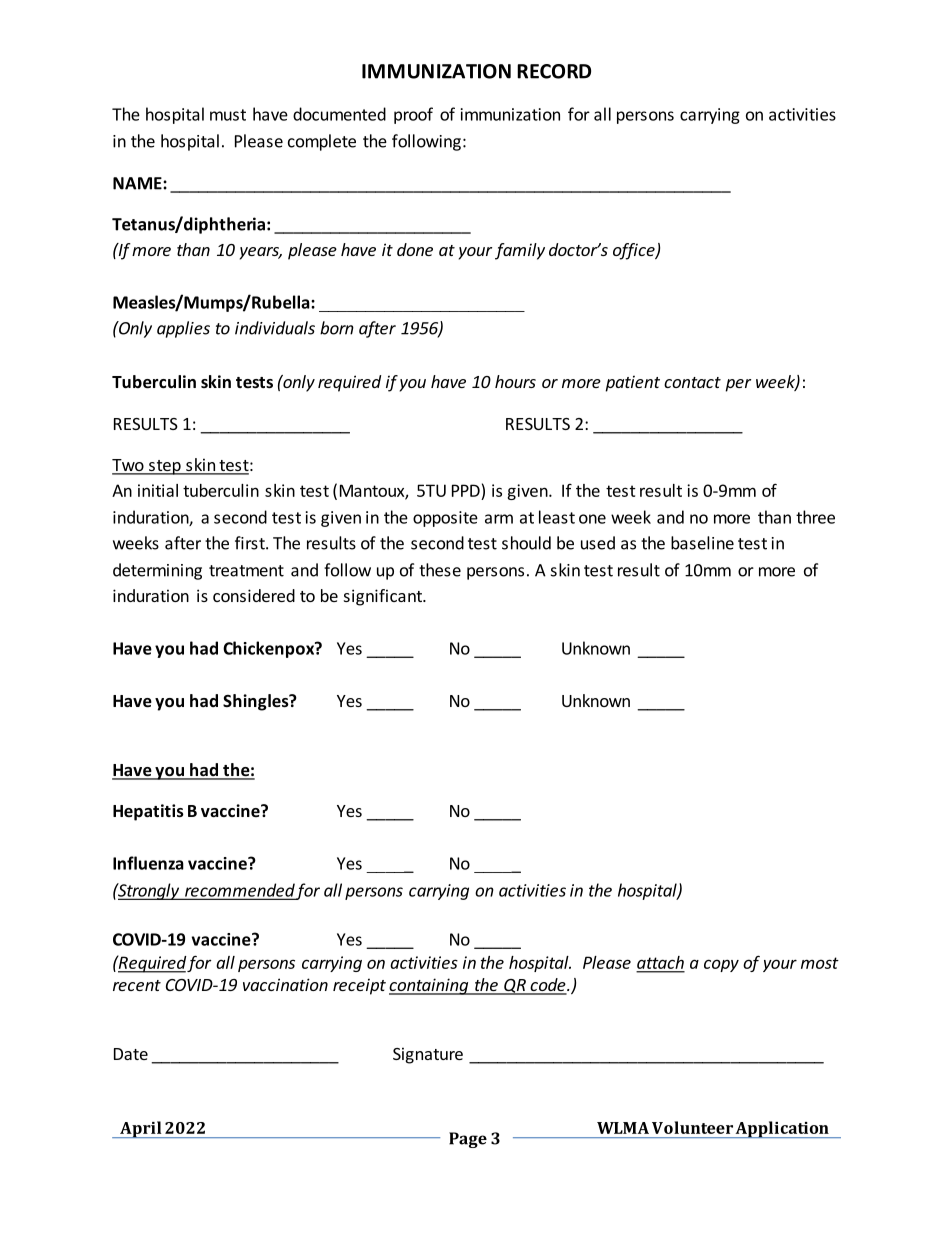  What do you see at coordinates (554, 71) in the page?
I see `RECORD` at bounding box center [554, 71].
